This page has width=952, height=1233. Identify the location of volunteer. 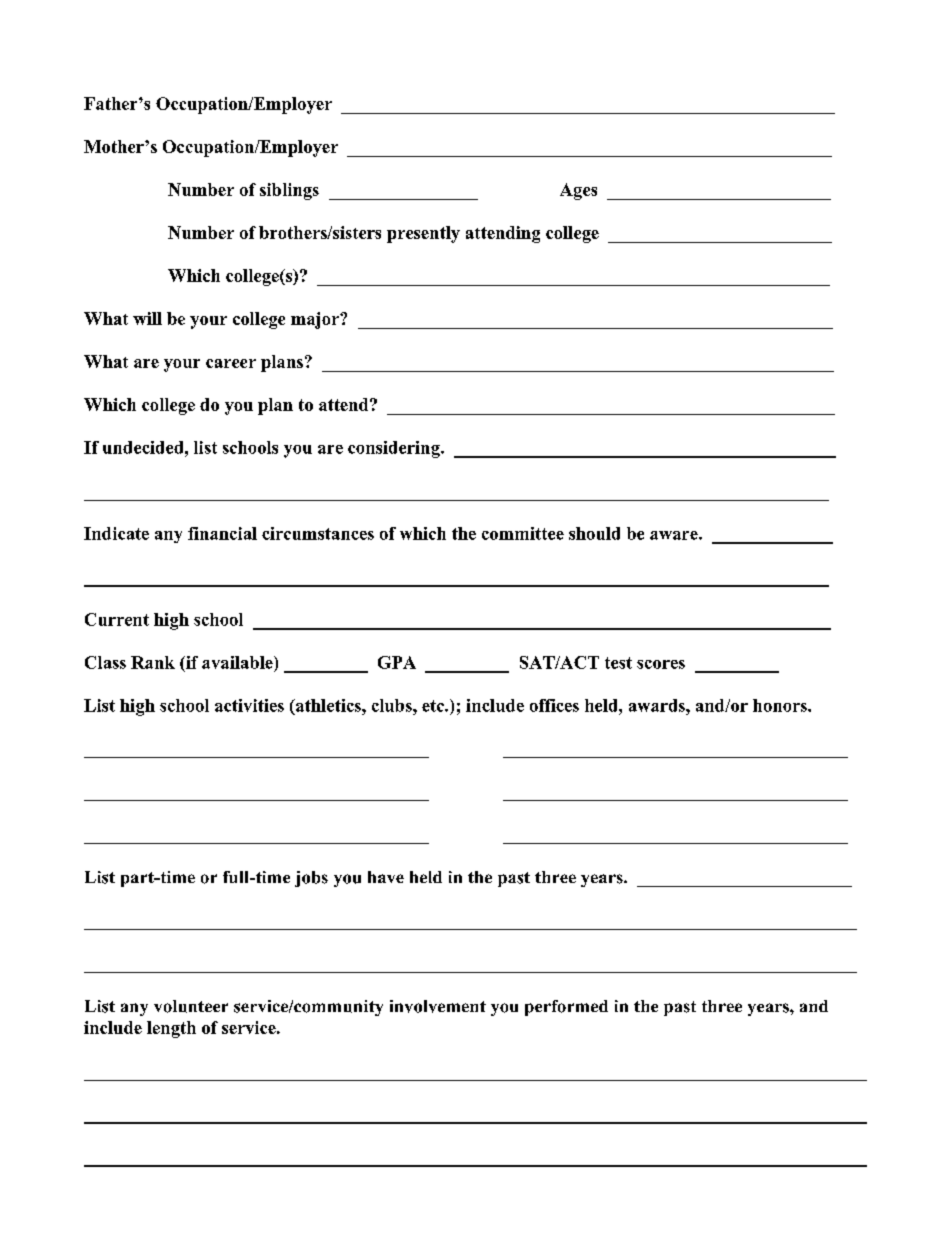
(191, 1006).
